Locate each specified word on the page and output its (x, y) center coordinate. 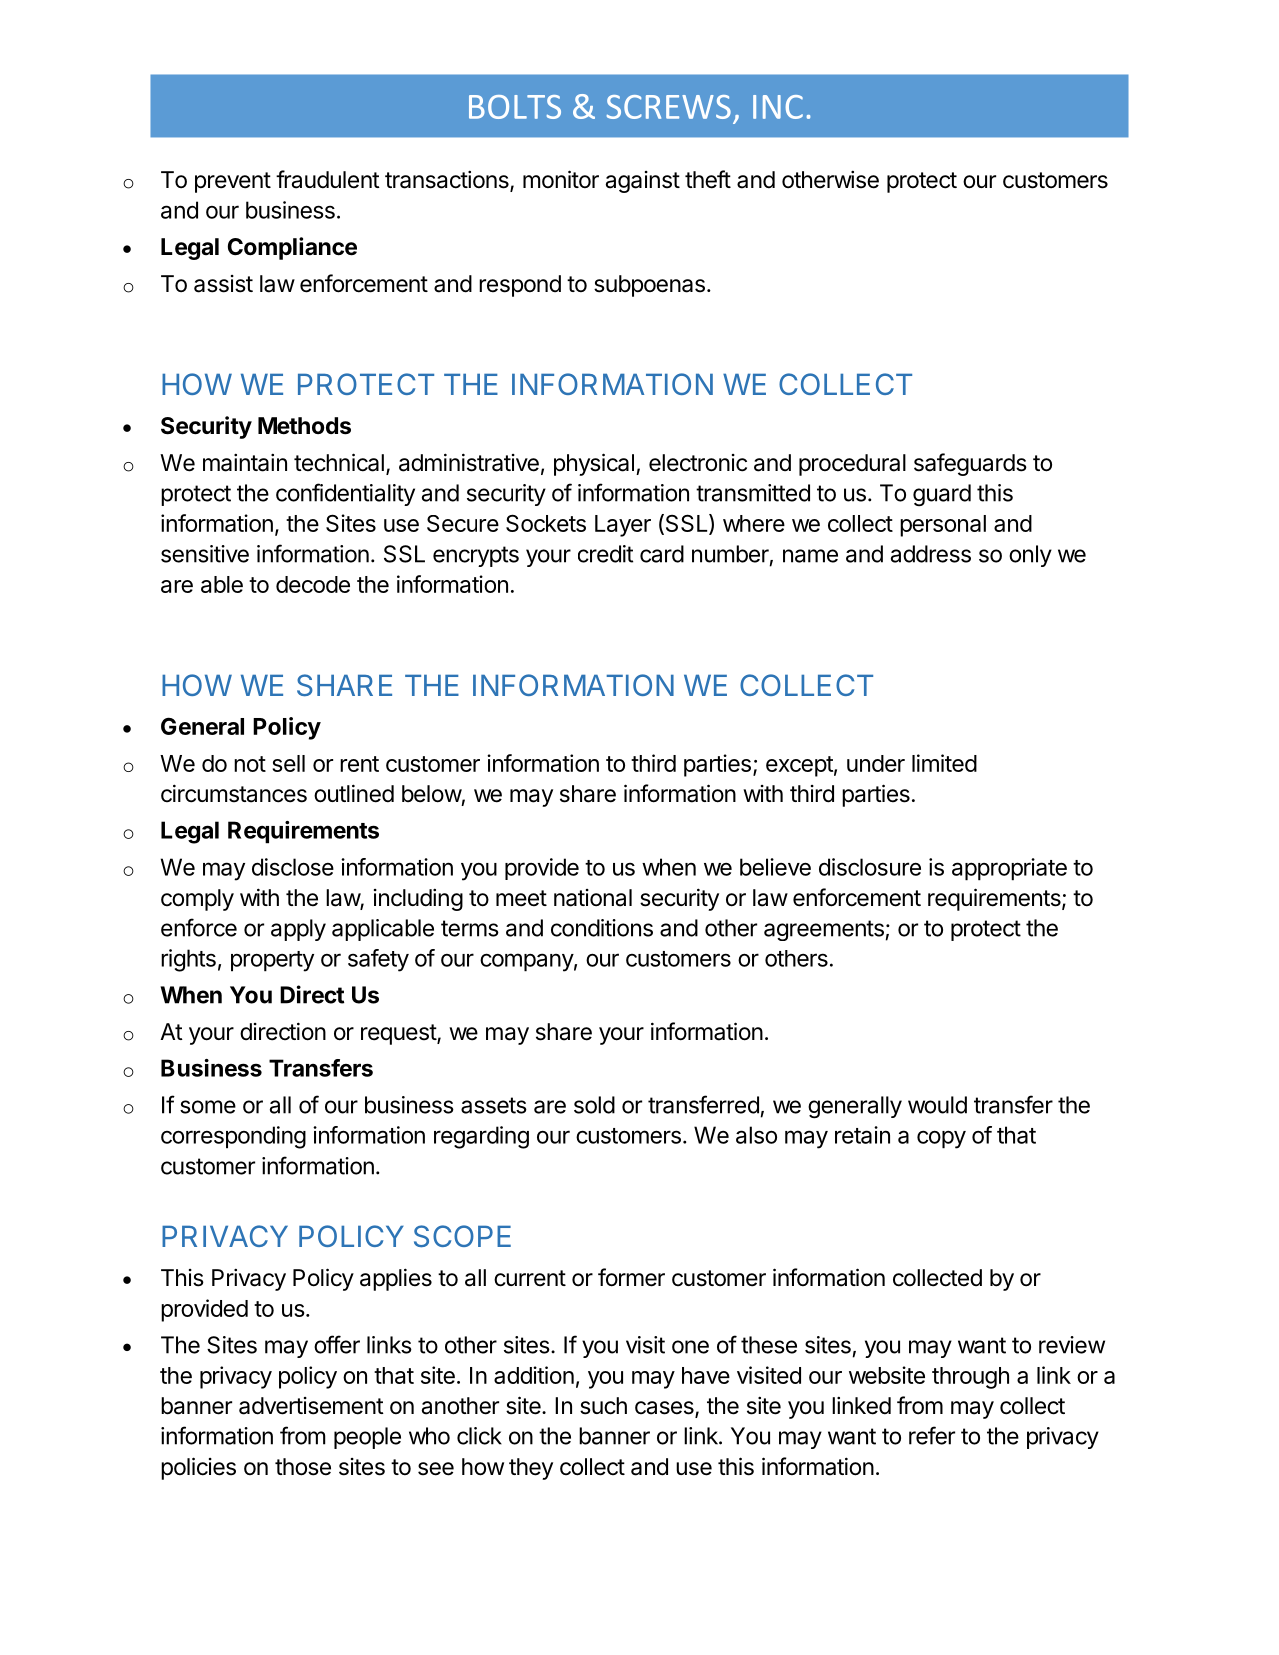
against (643, 182)
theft (708, 179)
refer (932, 1435)
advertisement (311, 1406)
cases (665, 1409)
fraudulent (328, 179)
